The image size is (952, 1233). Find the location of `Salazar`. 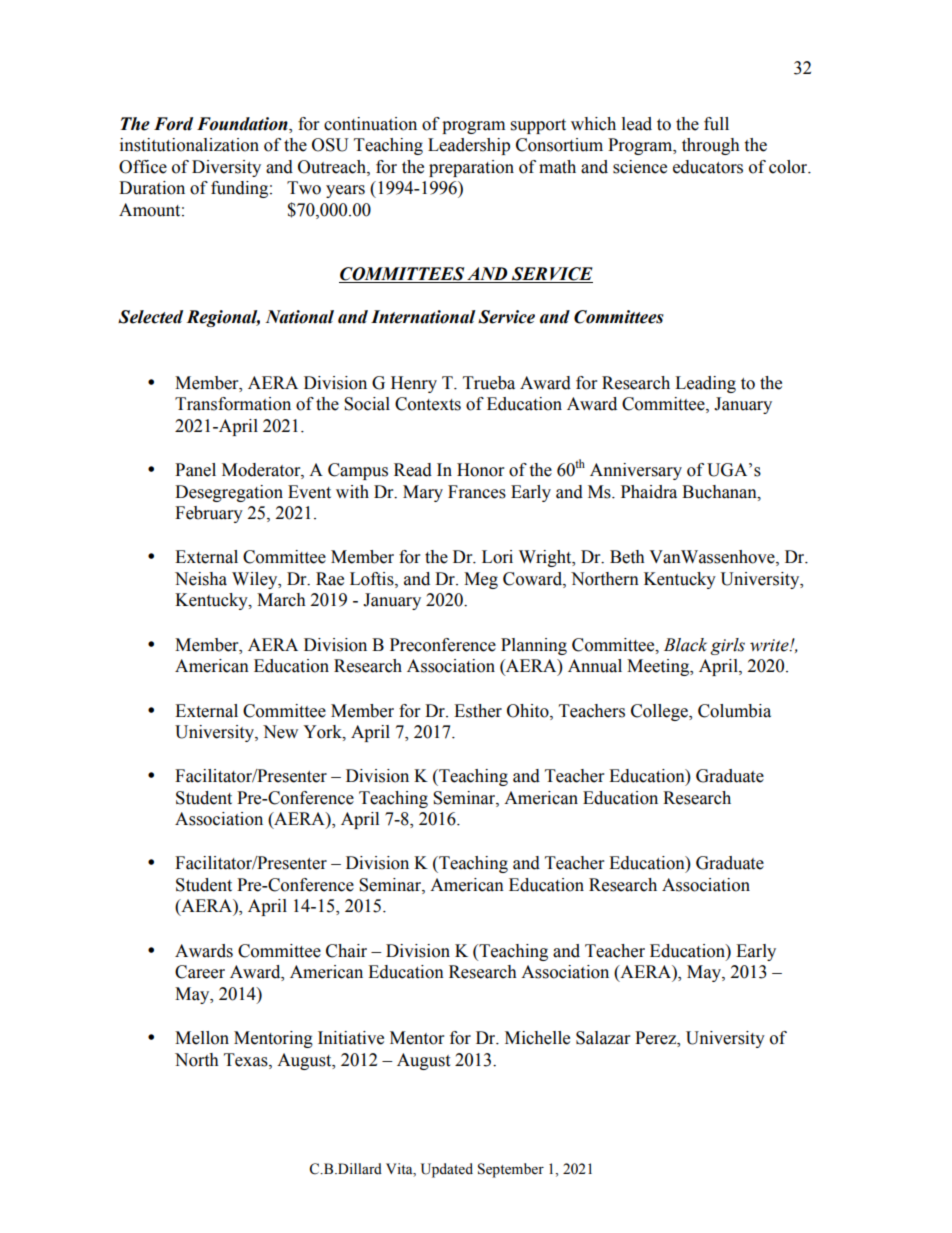

Salazar is located at coordinates (603, 1038).
